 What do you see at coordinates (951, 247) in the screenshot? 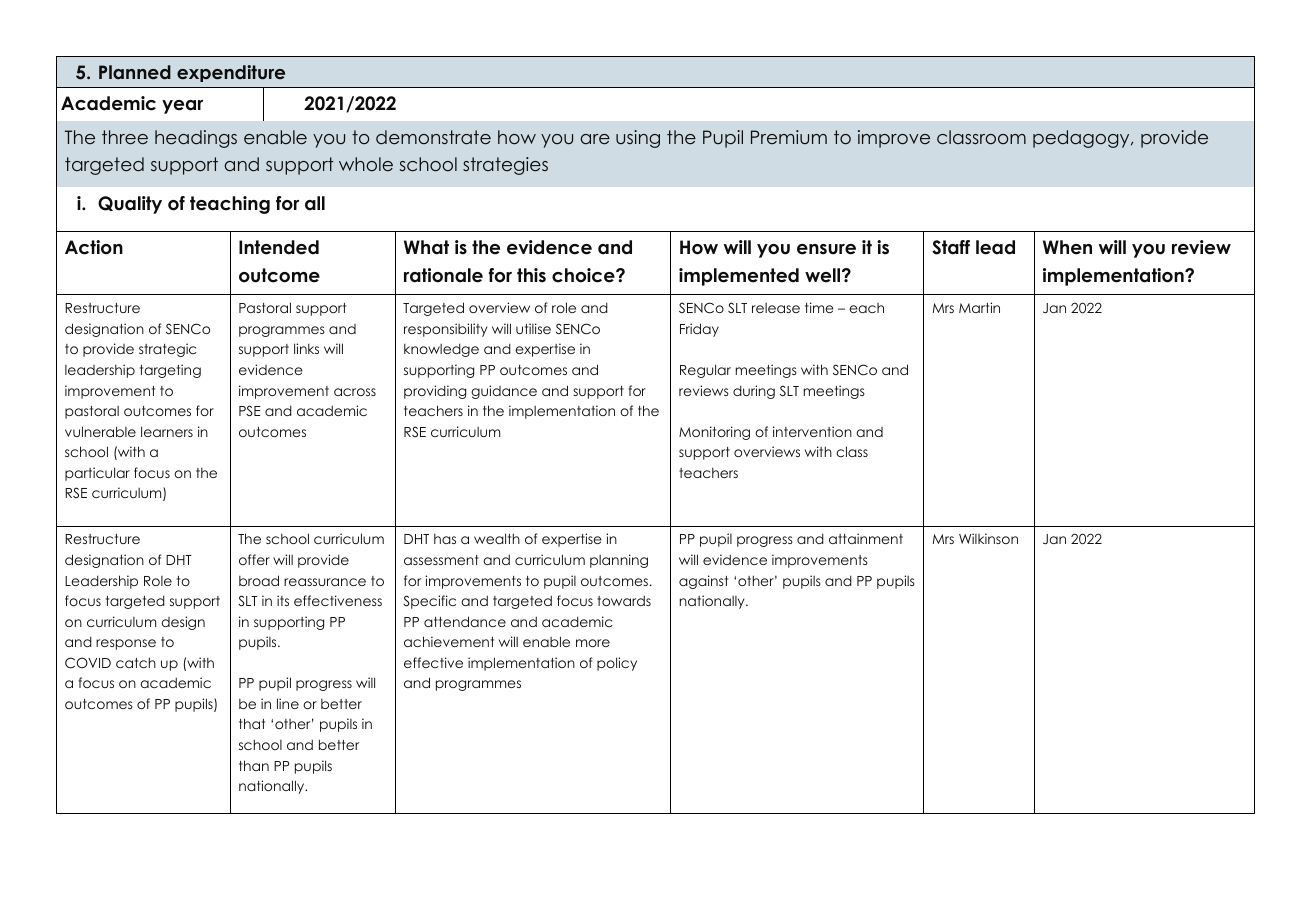
I see `Staff` at bounding box center [951, 247].
